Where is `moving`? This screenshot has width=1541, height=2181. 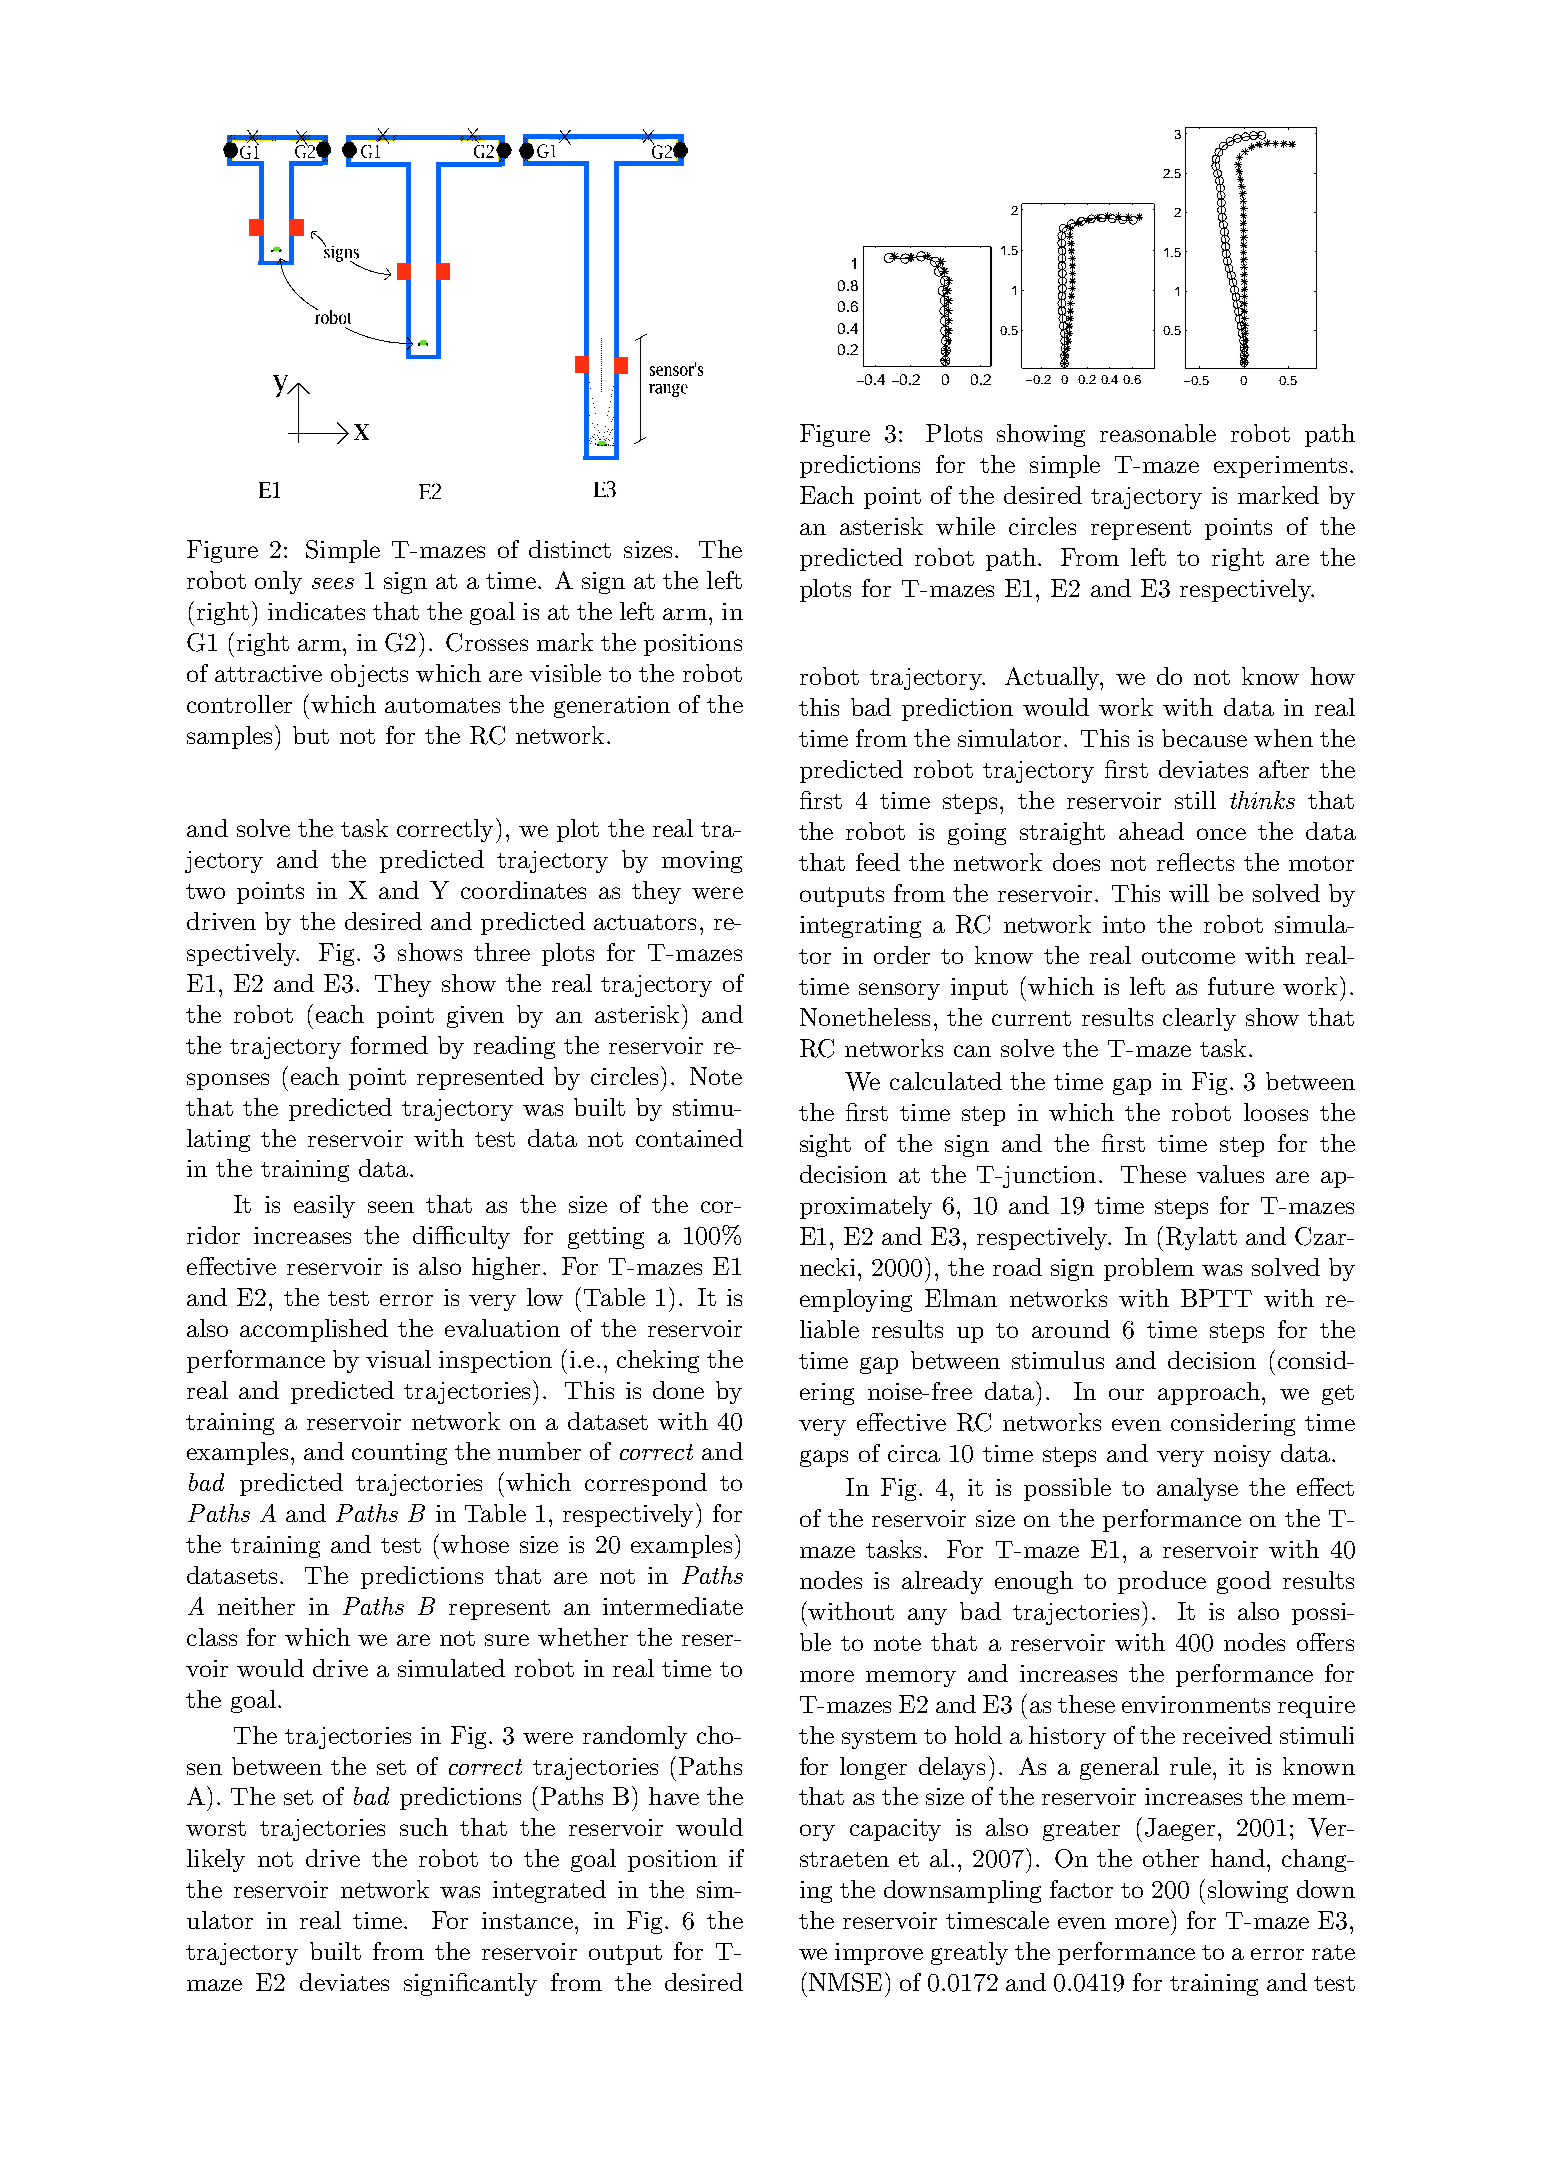 moving is located at coordinates (702, 862).
